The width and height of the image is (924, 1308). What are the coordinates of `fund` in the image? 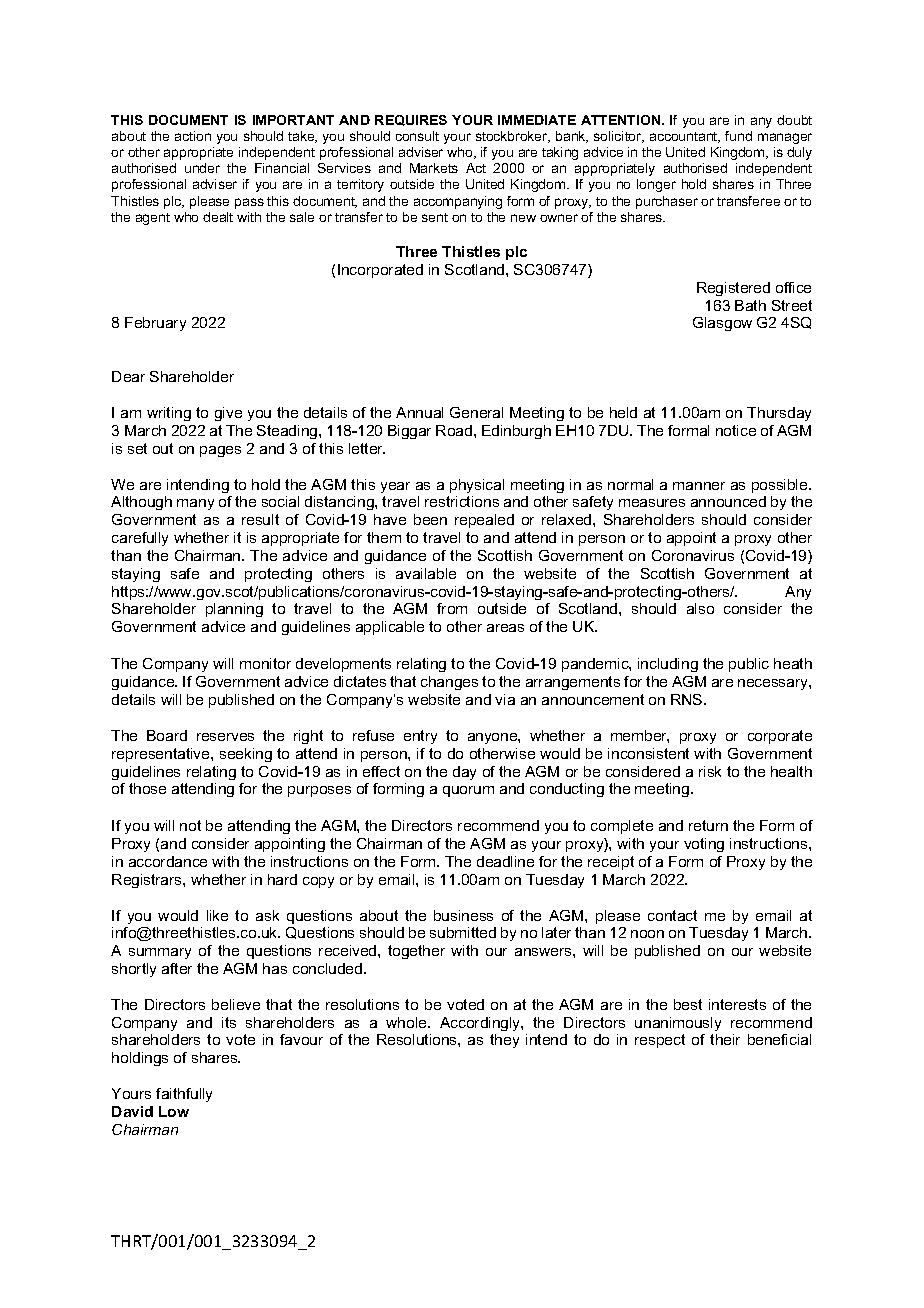 It's located at (738, 136).
